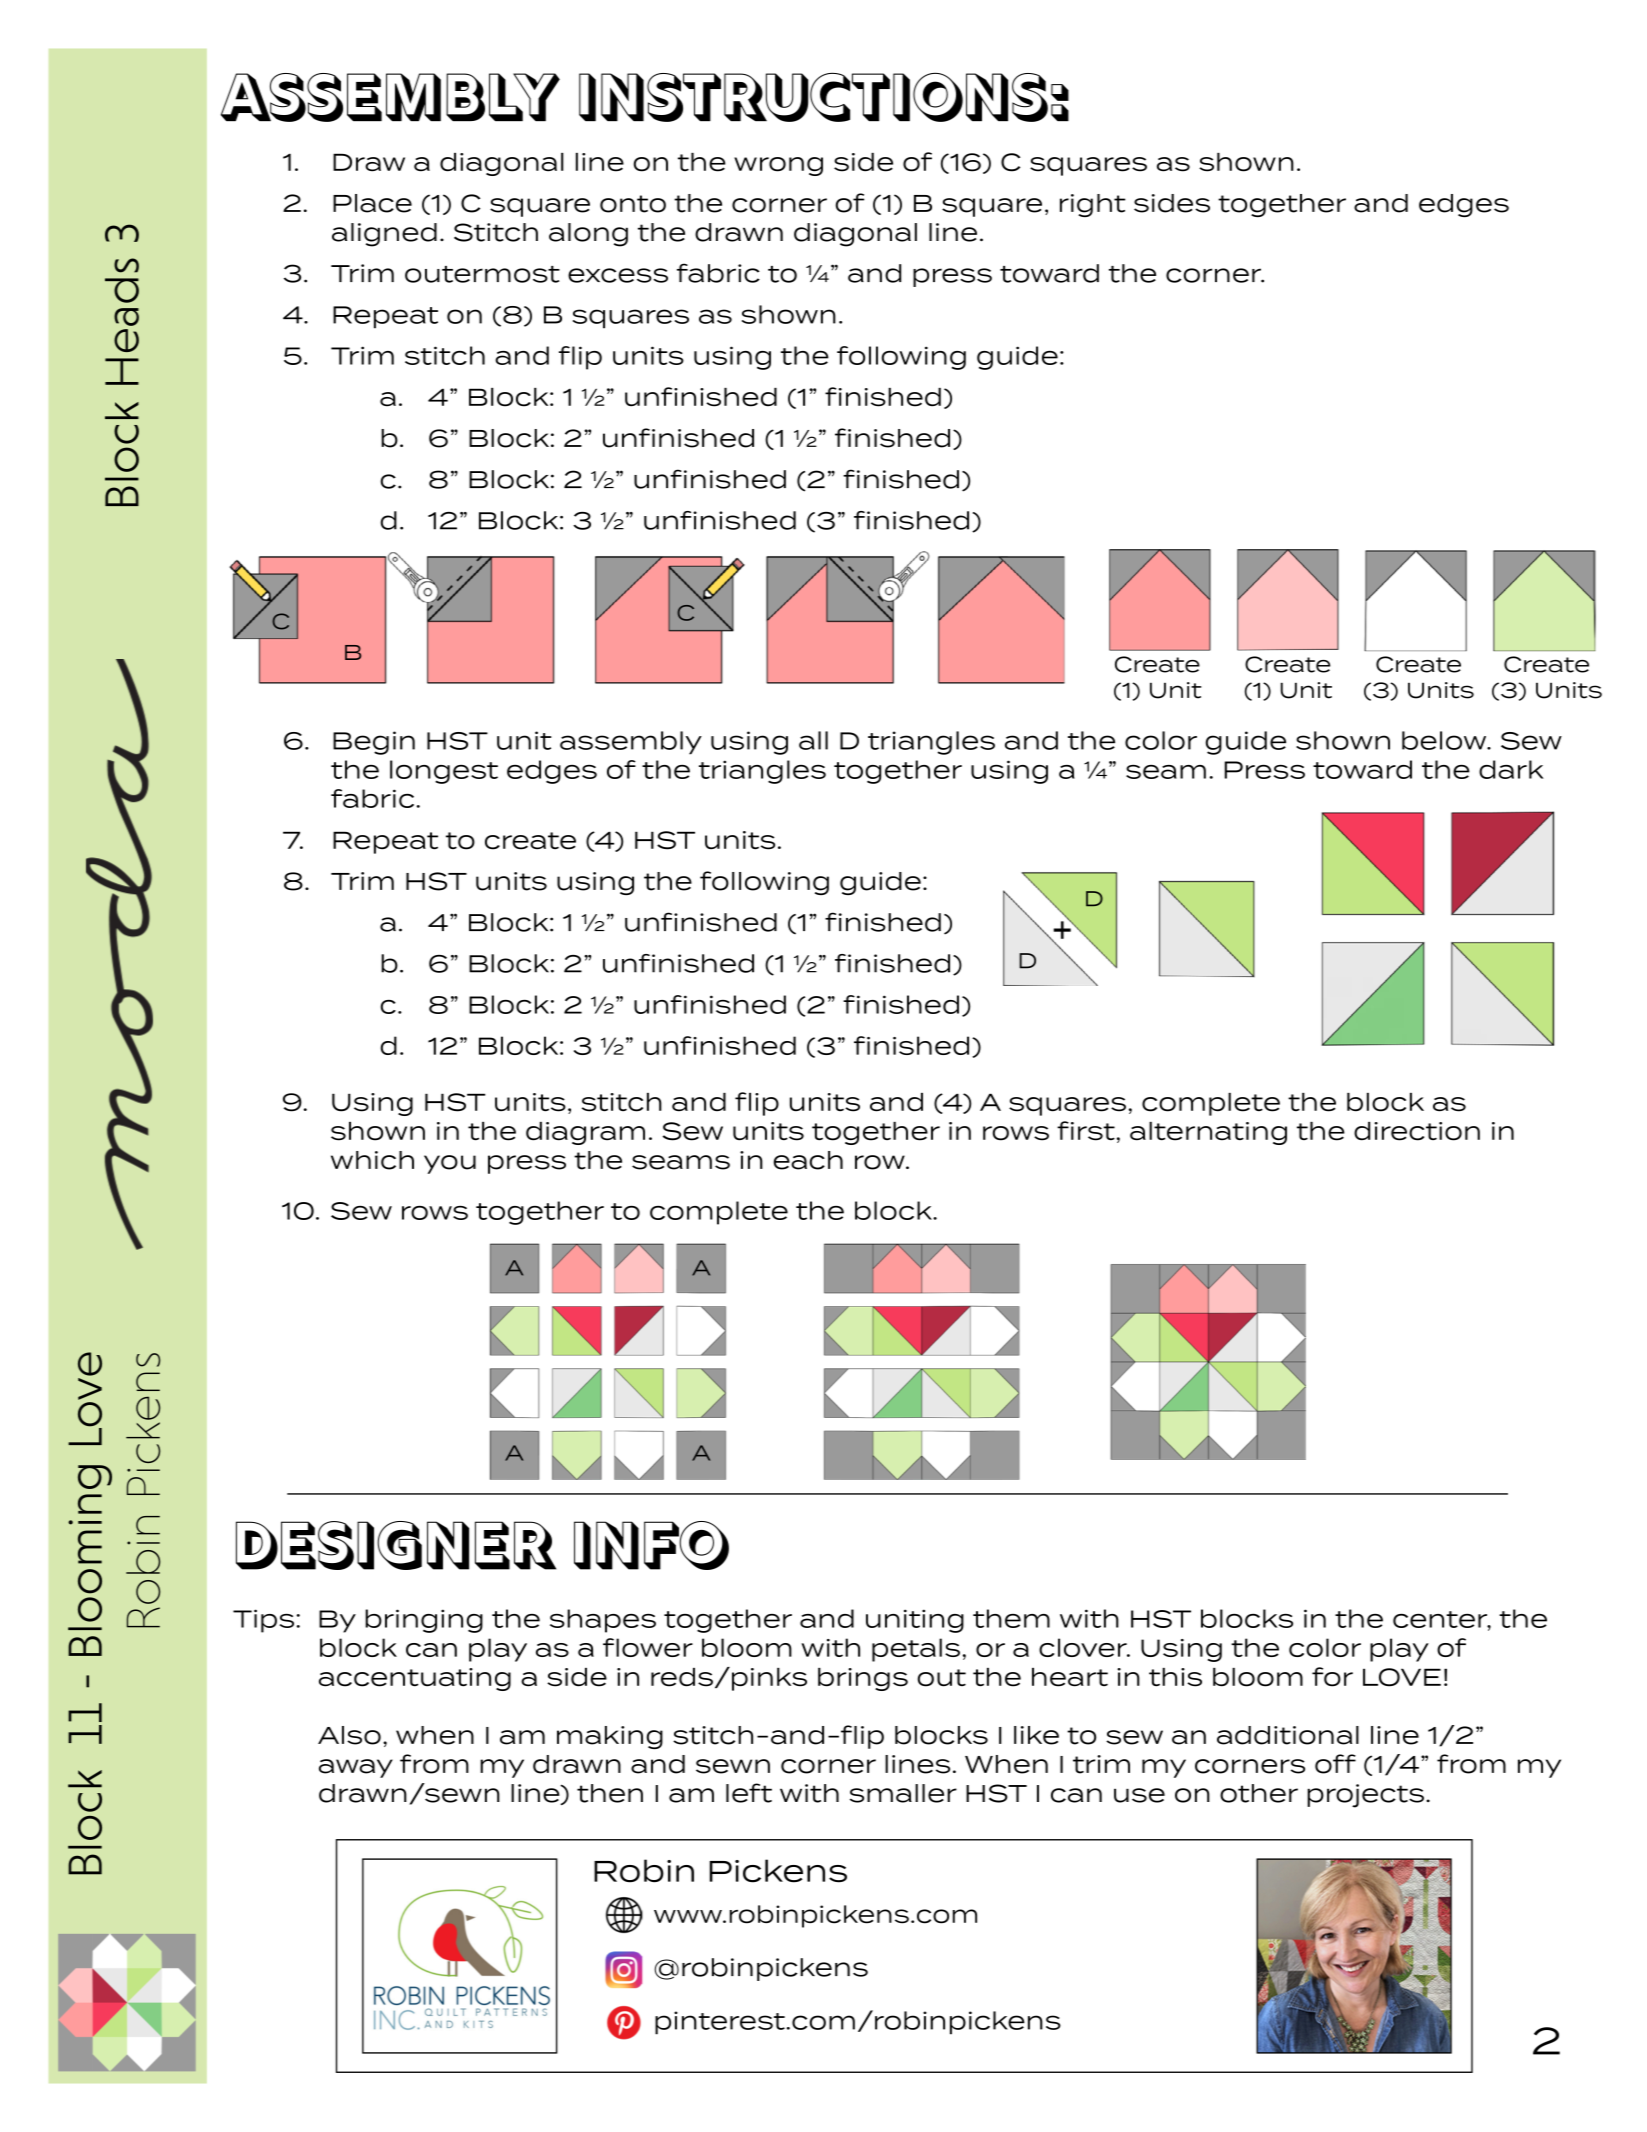  Describe the element at coordinates (808, 1160) in the screenshot. I see `each` at that location.
